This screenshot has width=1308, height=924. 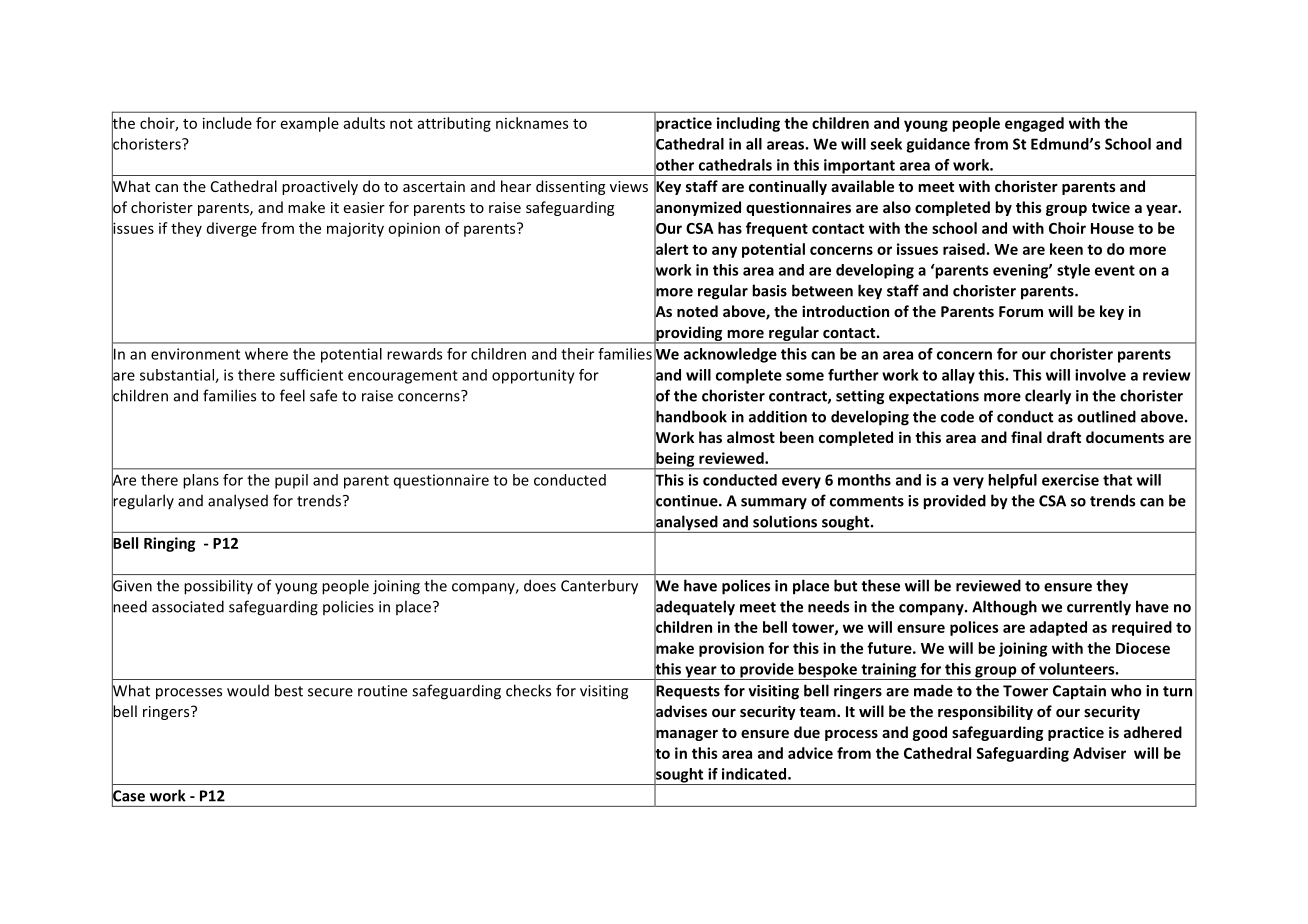 I want to click on including, so click(x=748, y=124).
